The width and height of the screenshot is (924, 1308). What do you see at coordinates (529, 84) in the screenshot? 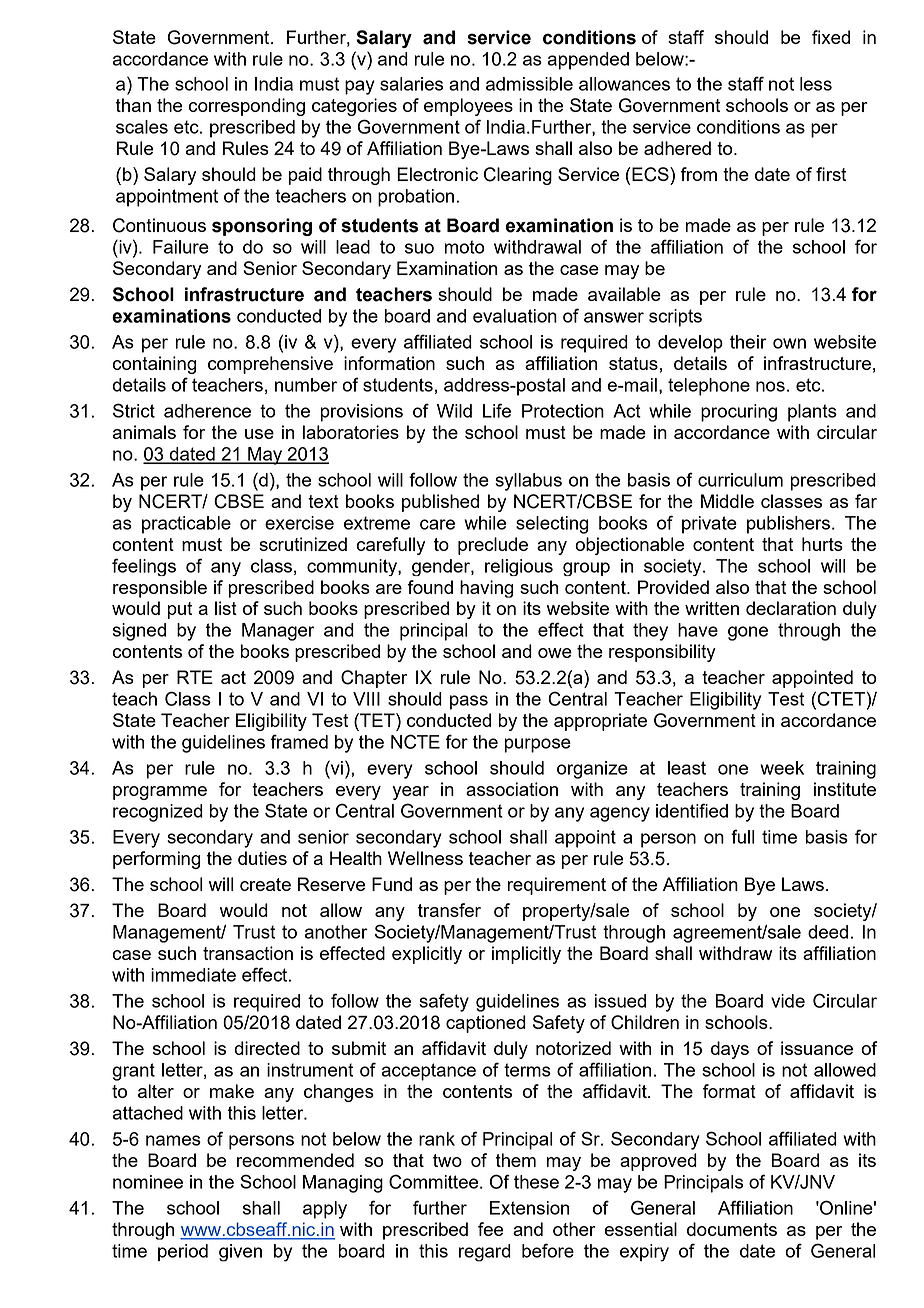
I see `admissible` at bounding box center [529, 84].
